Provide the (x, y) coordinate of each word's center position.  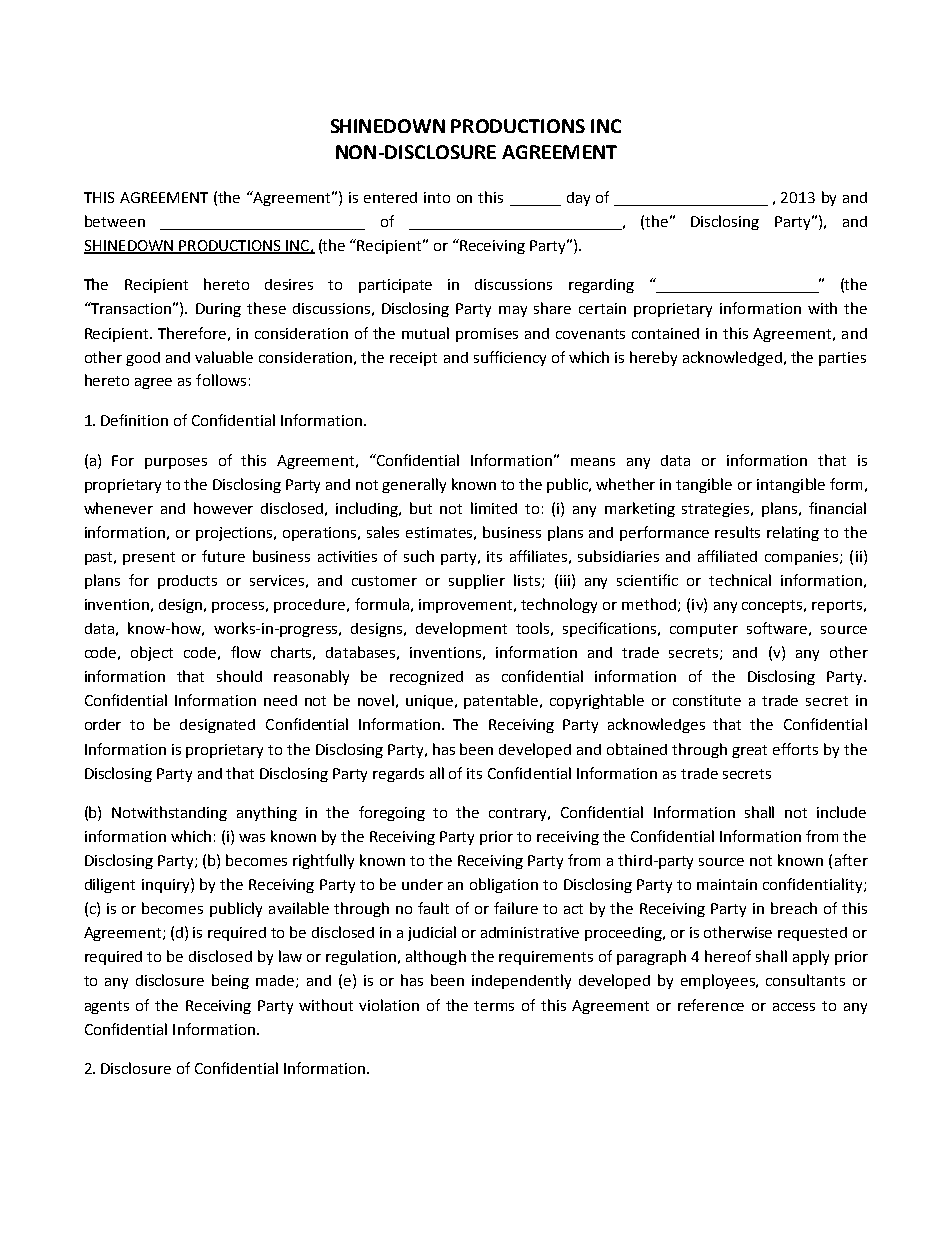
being (230, 981)
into (437, 197)
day (578, 199)
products (187, 582)
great (749, 751)
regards (398, 775)
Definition (134, 420)
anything (267, 813)
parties (842, 359)
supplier (477, 581)
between (115, 221)
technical (740, 580)
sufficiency (510, 358)
